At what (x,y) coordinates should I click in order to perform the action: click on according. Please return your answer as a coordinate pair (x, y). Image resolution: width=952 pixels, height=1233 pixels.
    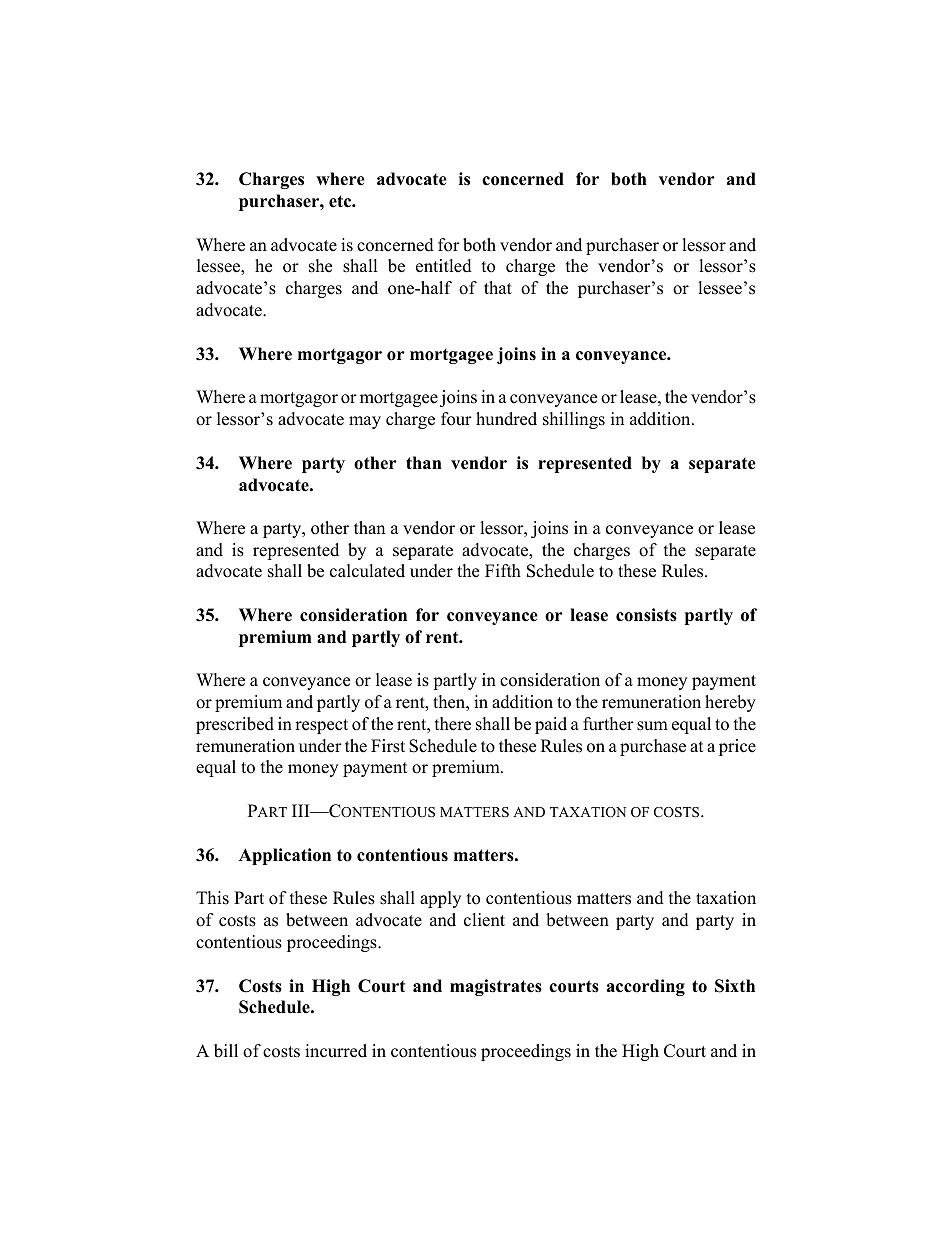
    Looking at the image, I should click on (646, 987).
